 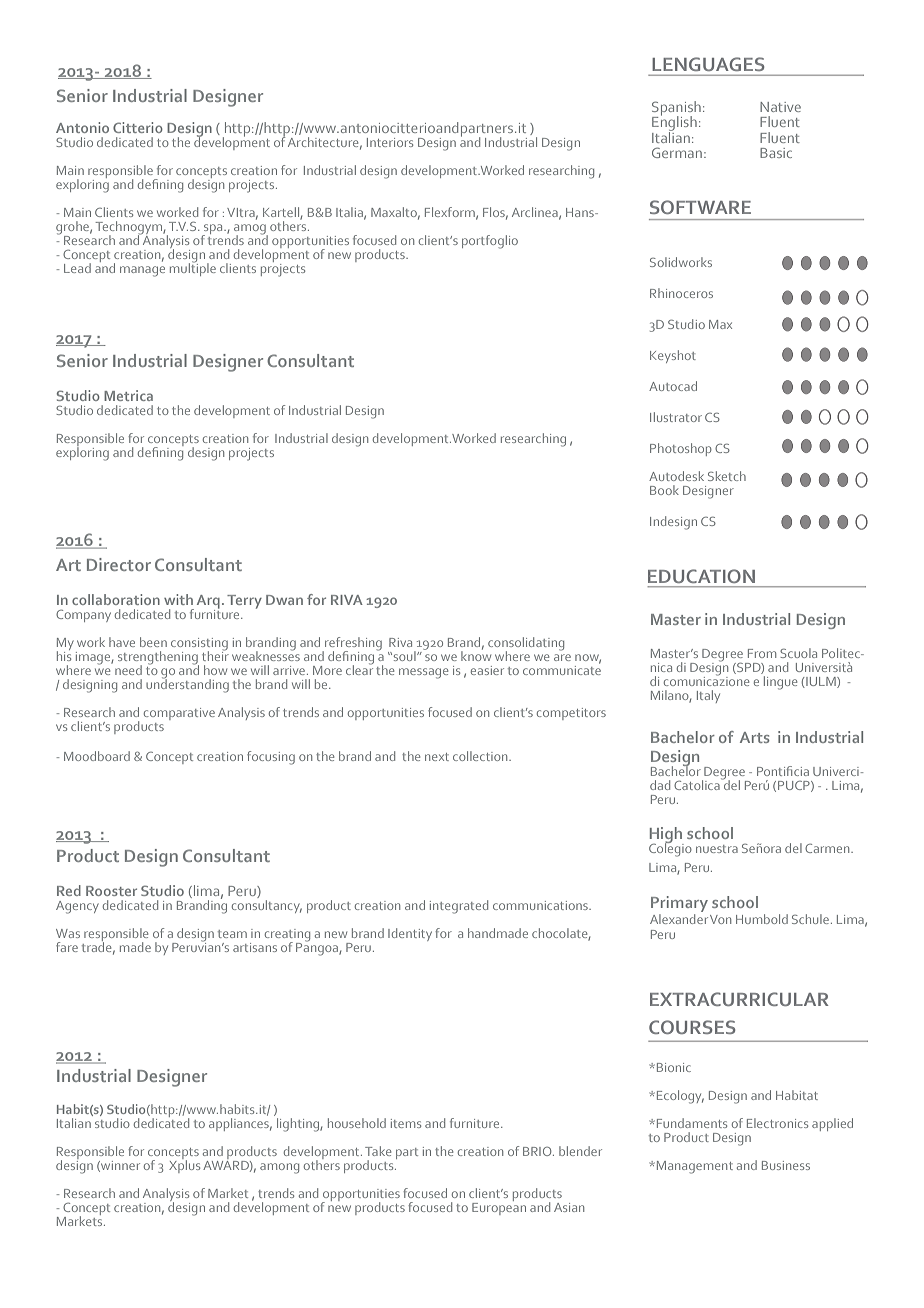 I want to click on Interiors, so click(x=390, y=142).
